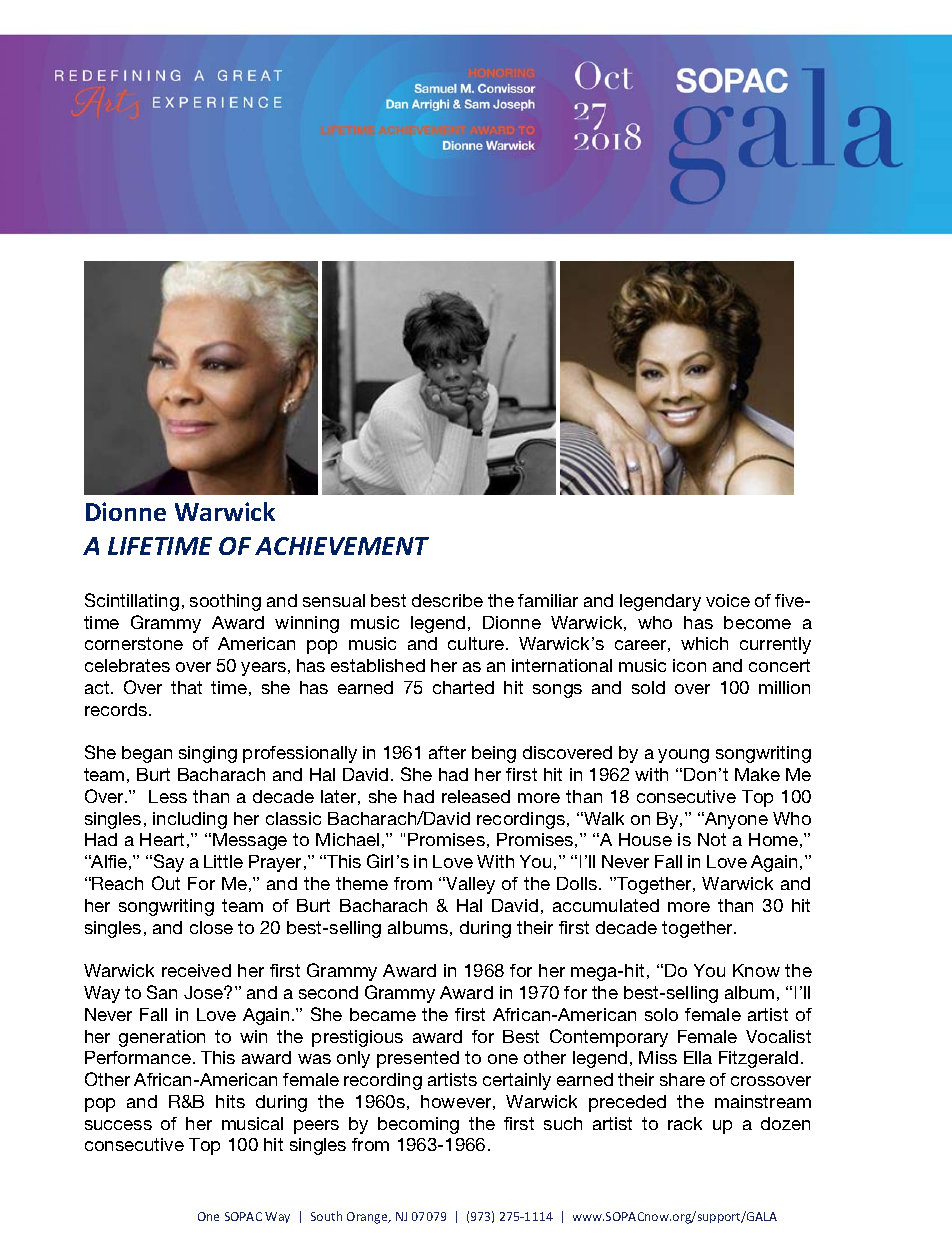 The image size is (952, 1233). Describe the element at coordinates (685, 1123) in the page. I see `rack` at that location.
